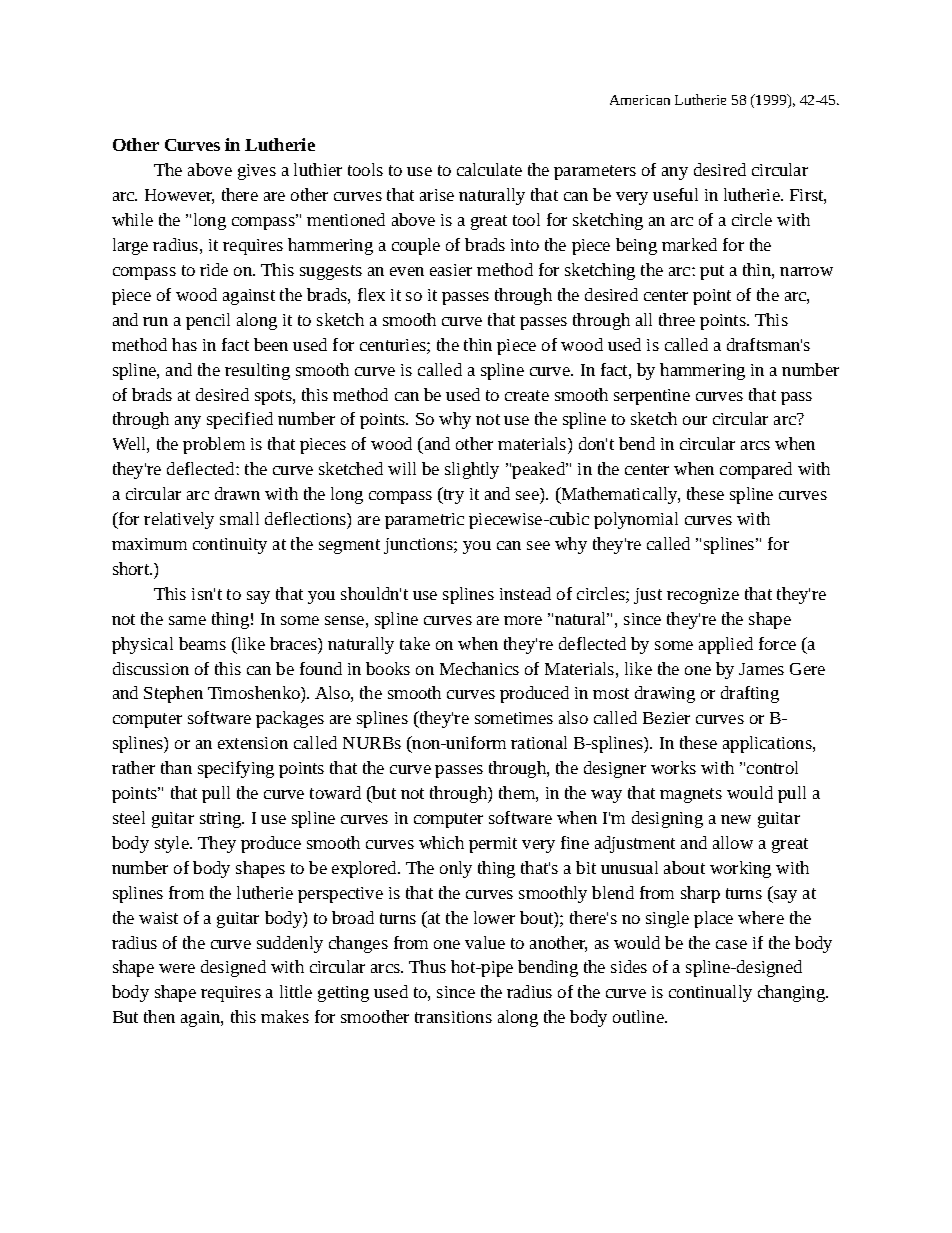  What do you see at coordinates (640, 100) in the screenshot?
I see `American` at bounding box center [640, 100].
